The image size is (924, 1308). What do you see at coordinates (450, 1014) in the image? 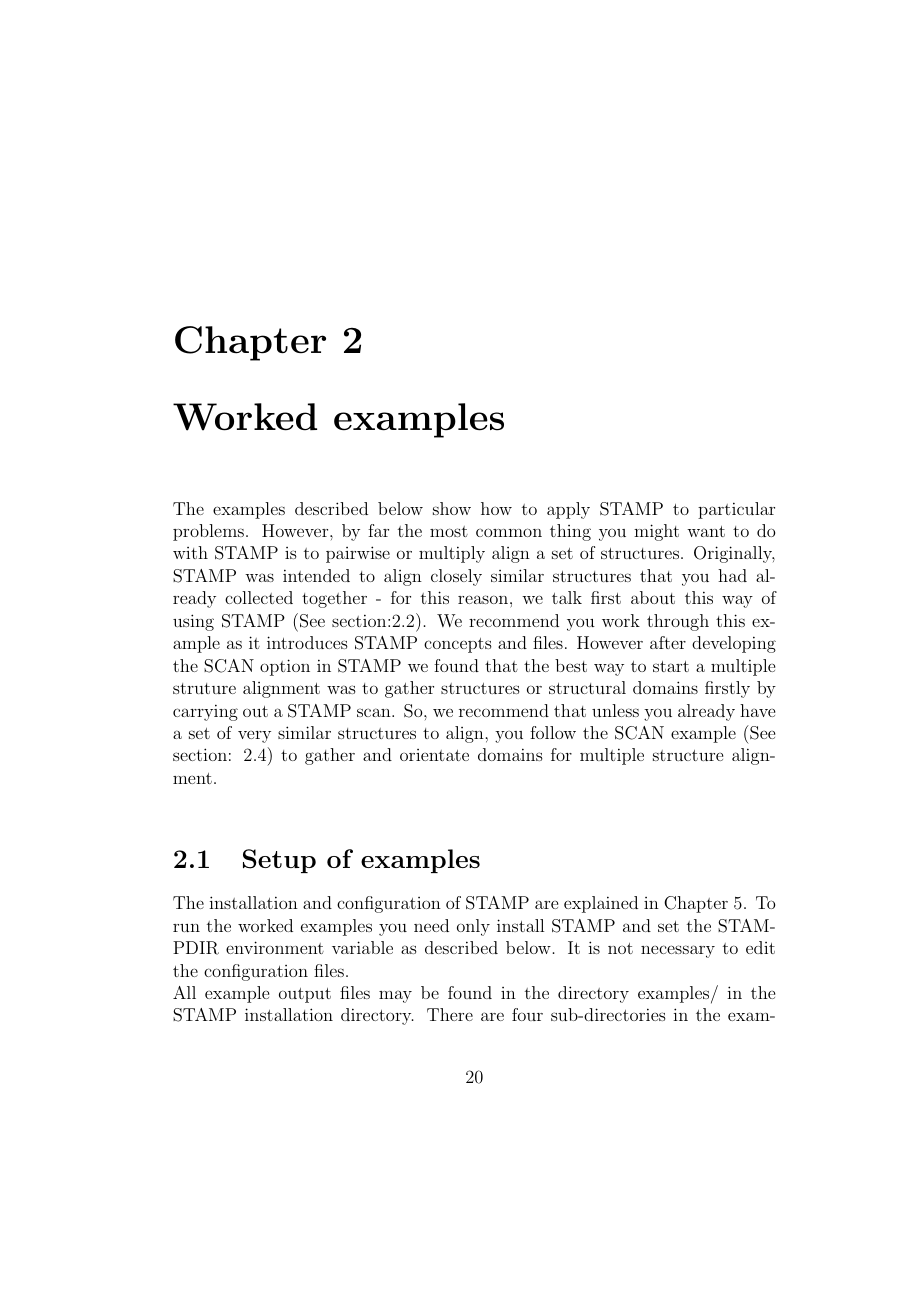
I see `There` at bounding box center [450, 1014].
